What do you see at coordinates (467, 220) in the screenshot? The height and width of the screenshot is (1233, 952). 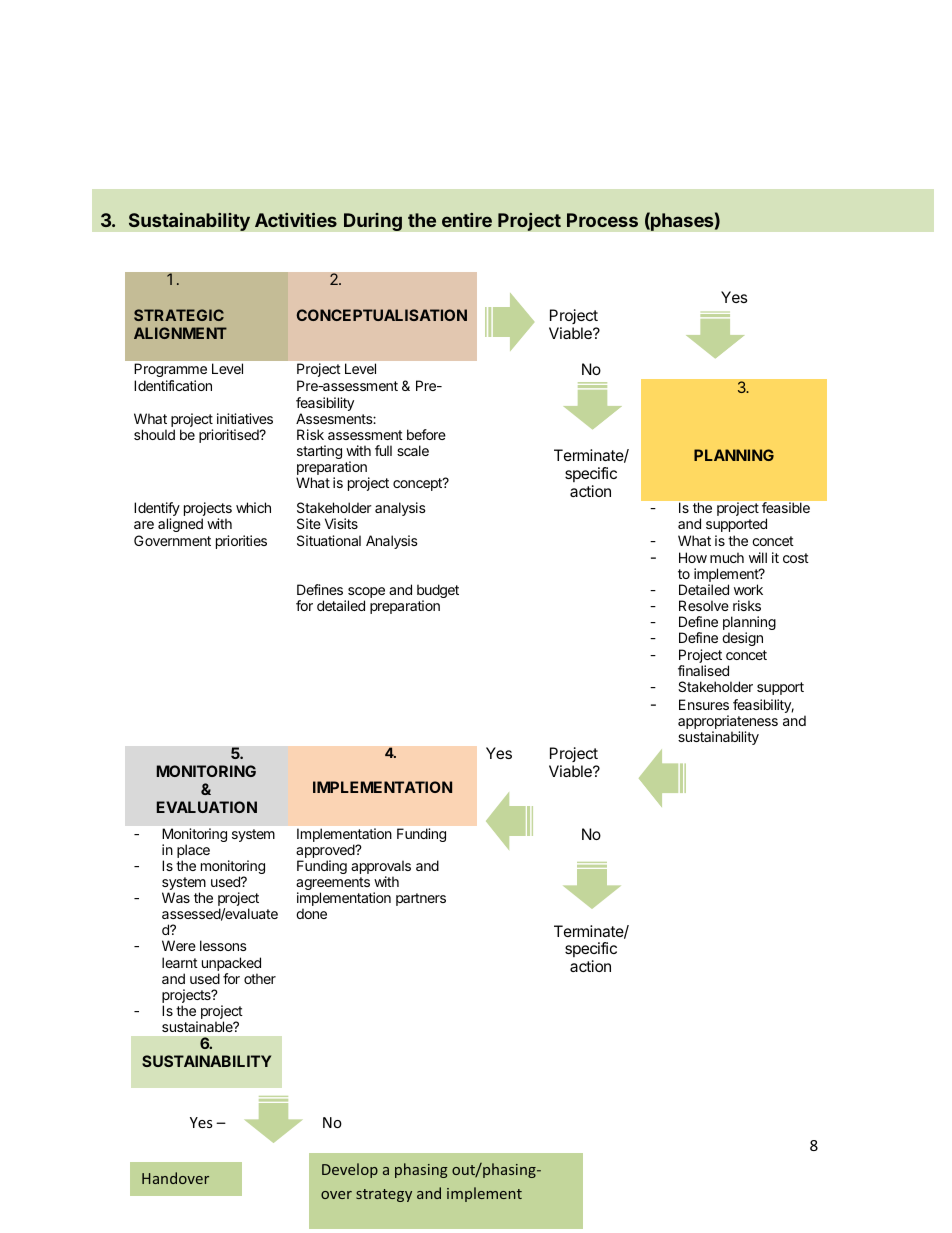 I see `entire` at bounding box center [467, 220].
